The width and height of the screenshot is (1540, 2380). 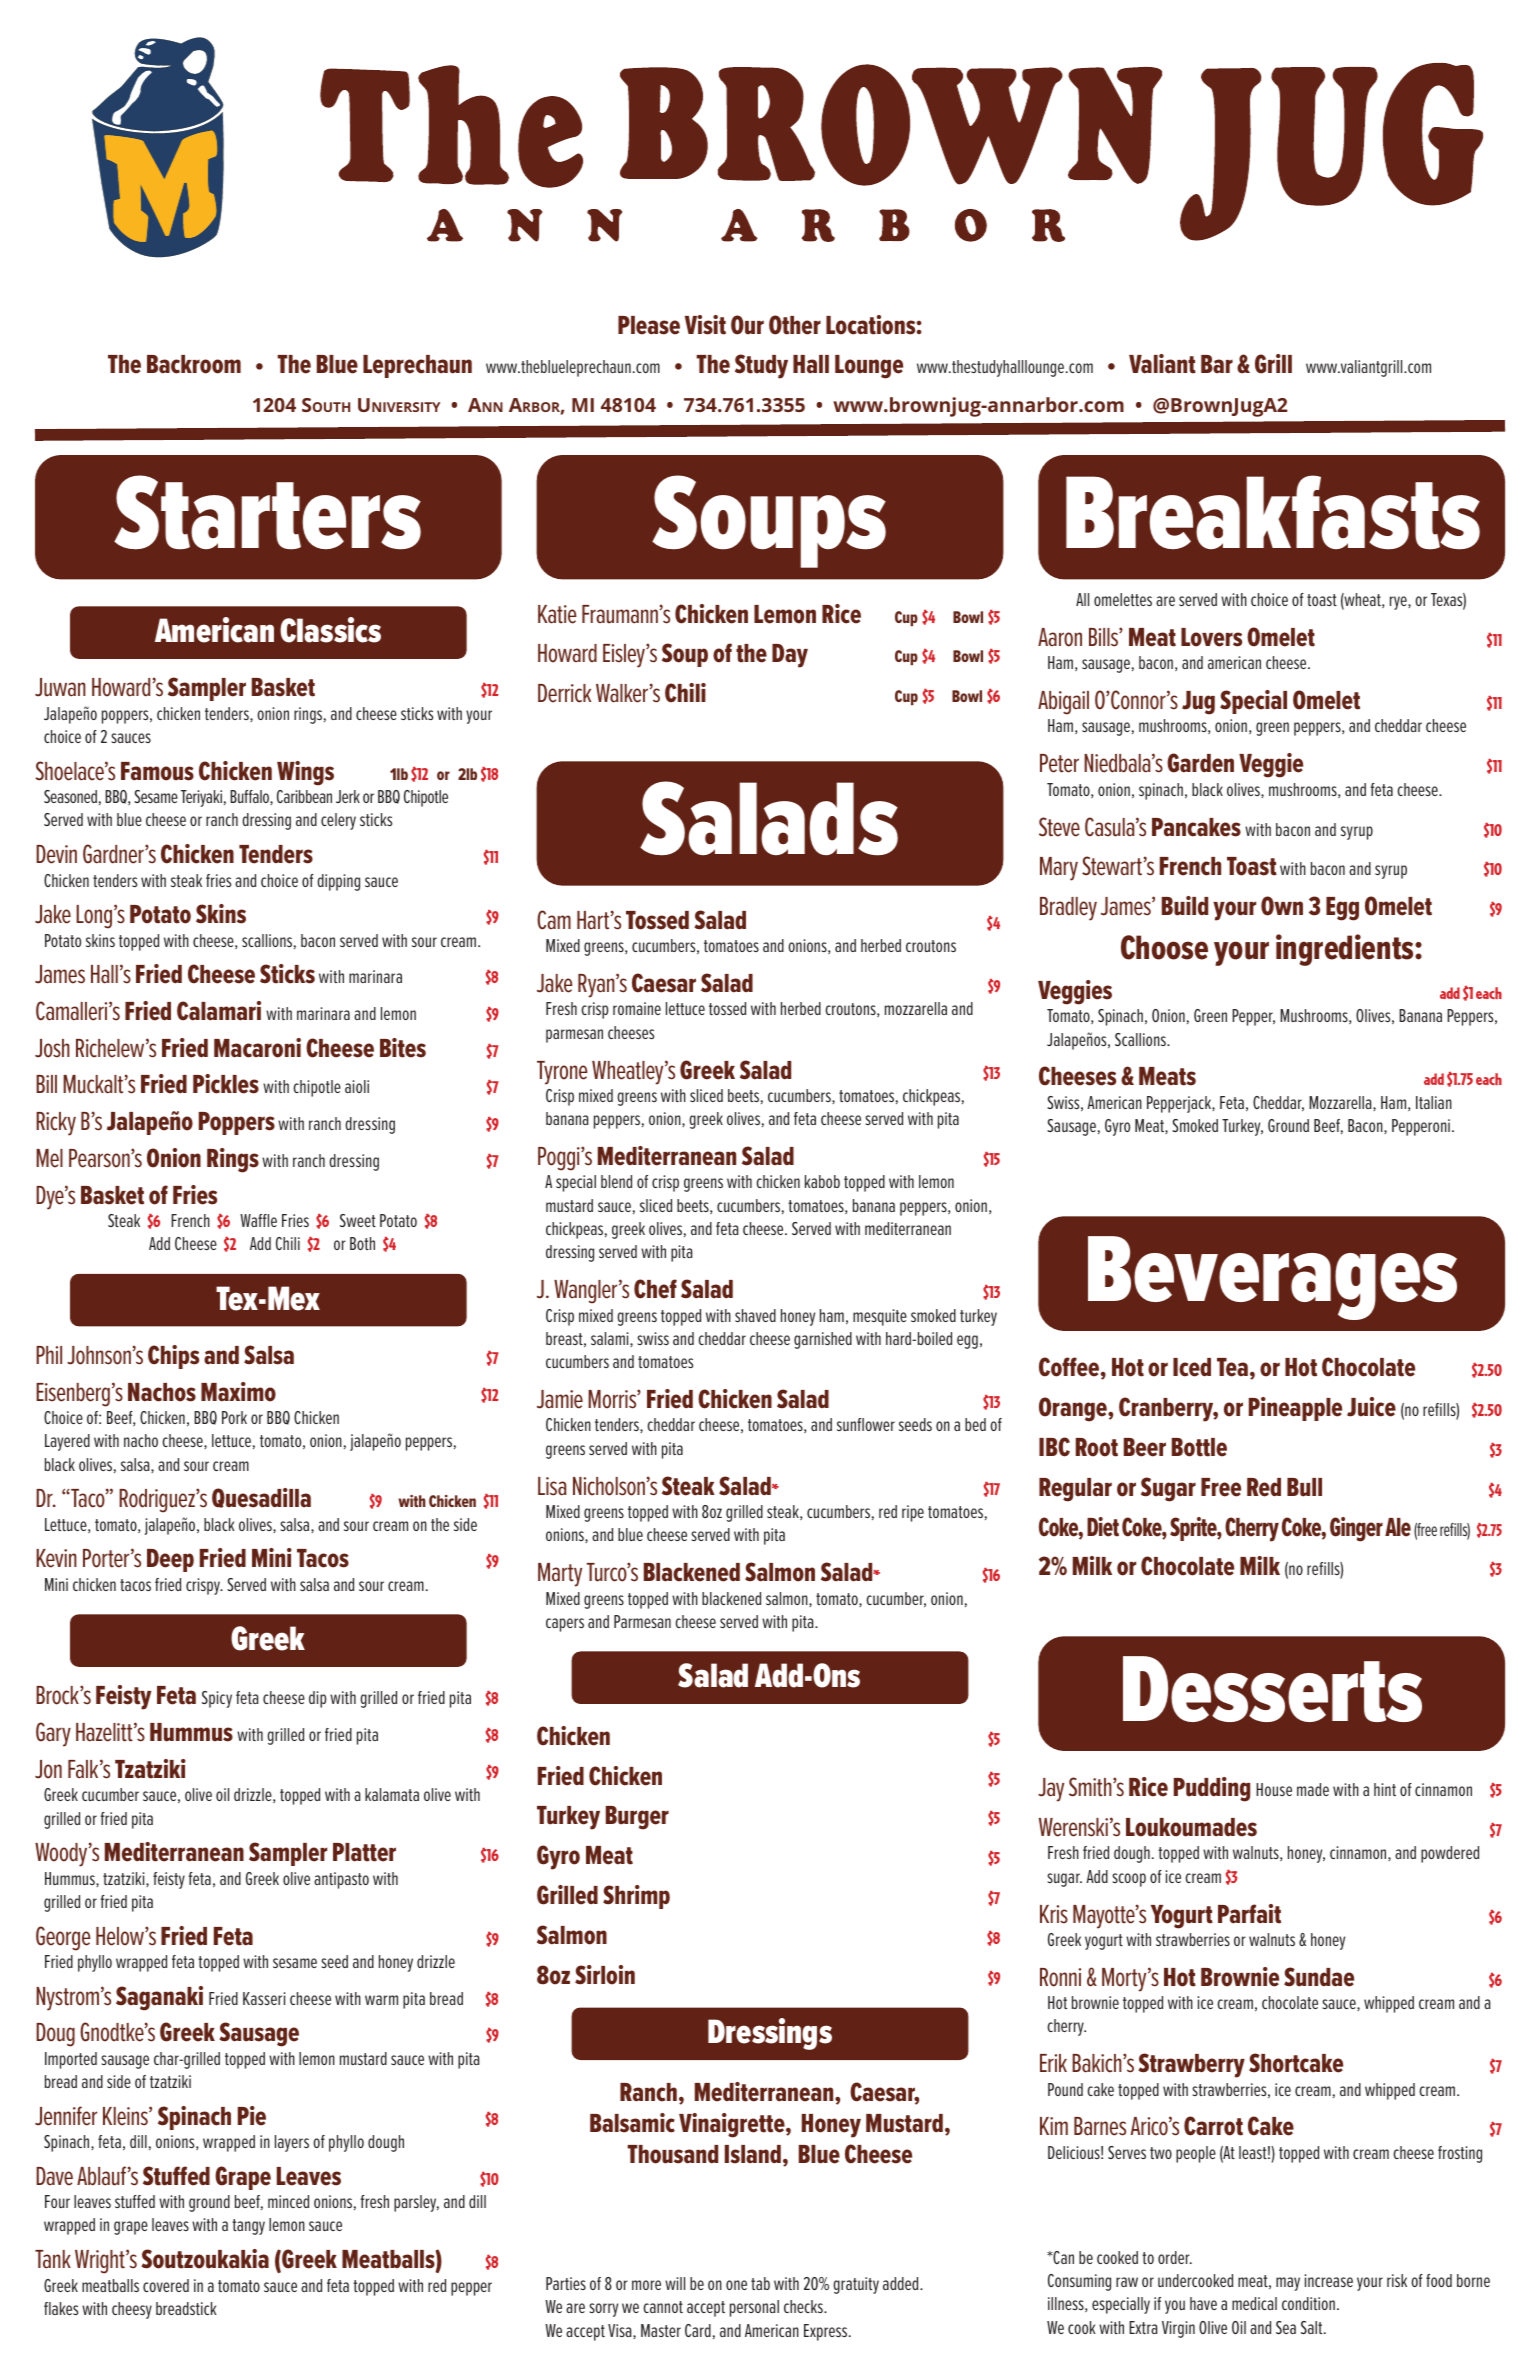 I want to click on covered, so click(x=166, y=2285).
